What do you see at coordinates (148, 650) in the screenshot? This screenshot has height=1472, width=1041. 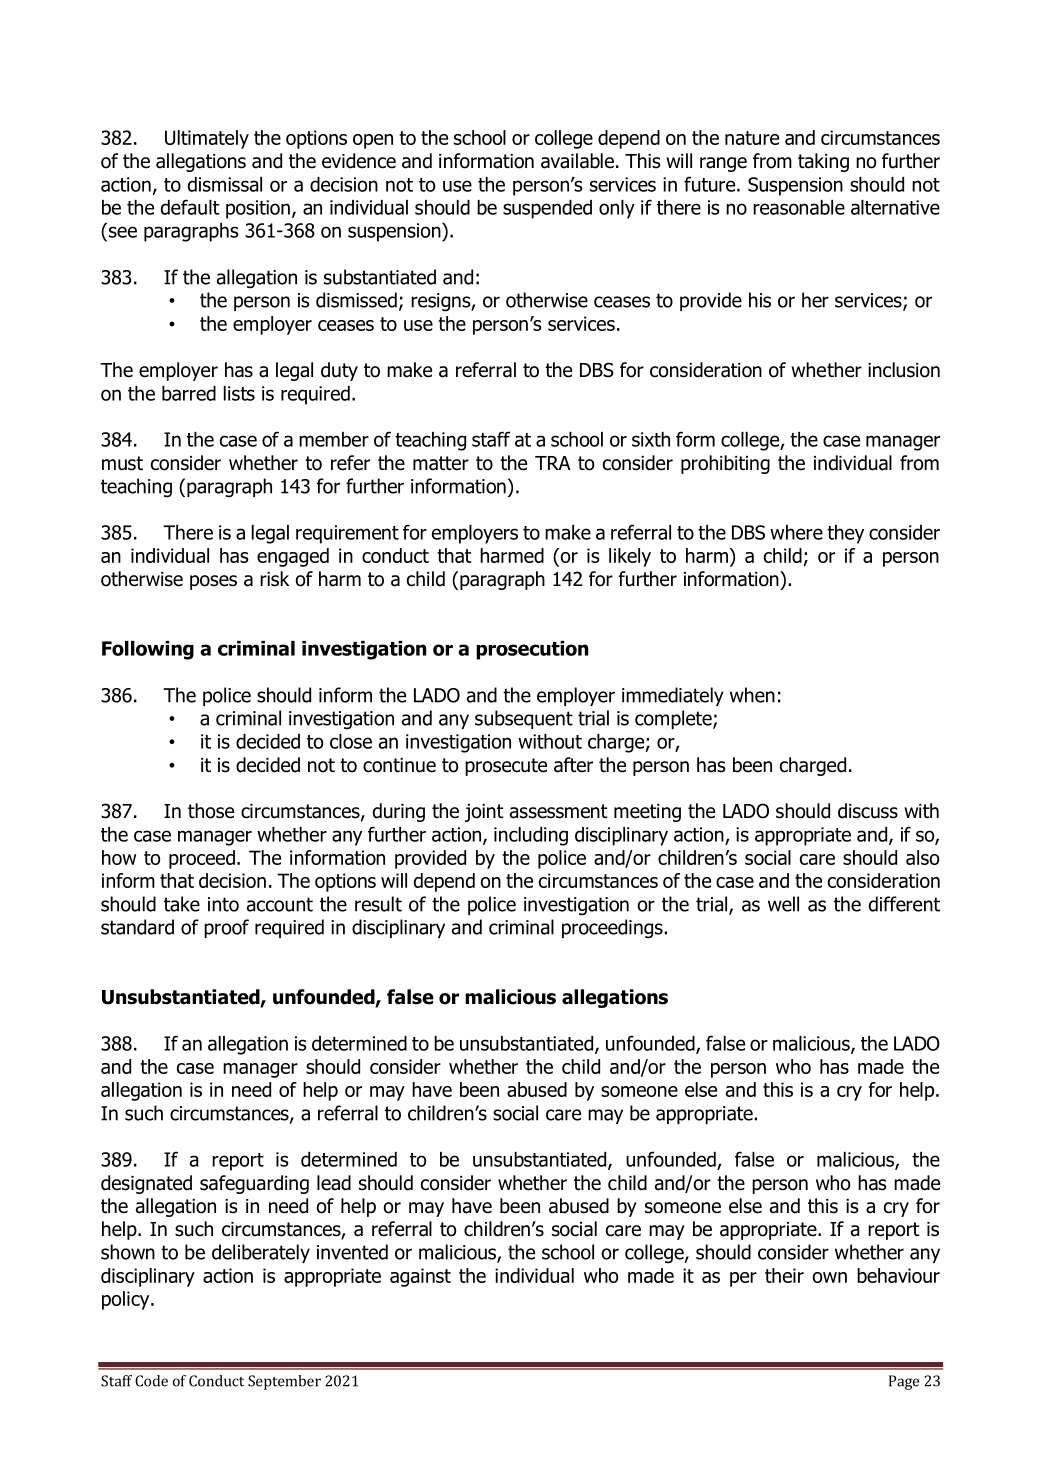 I see `Following` at bounding box center [148, 650].
